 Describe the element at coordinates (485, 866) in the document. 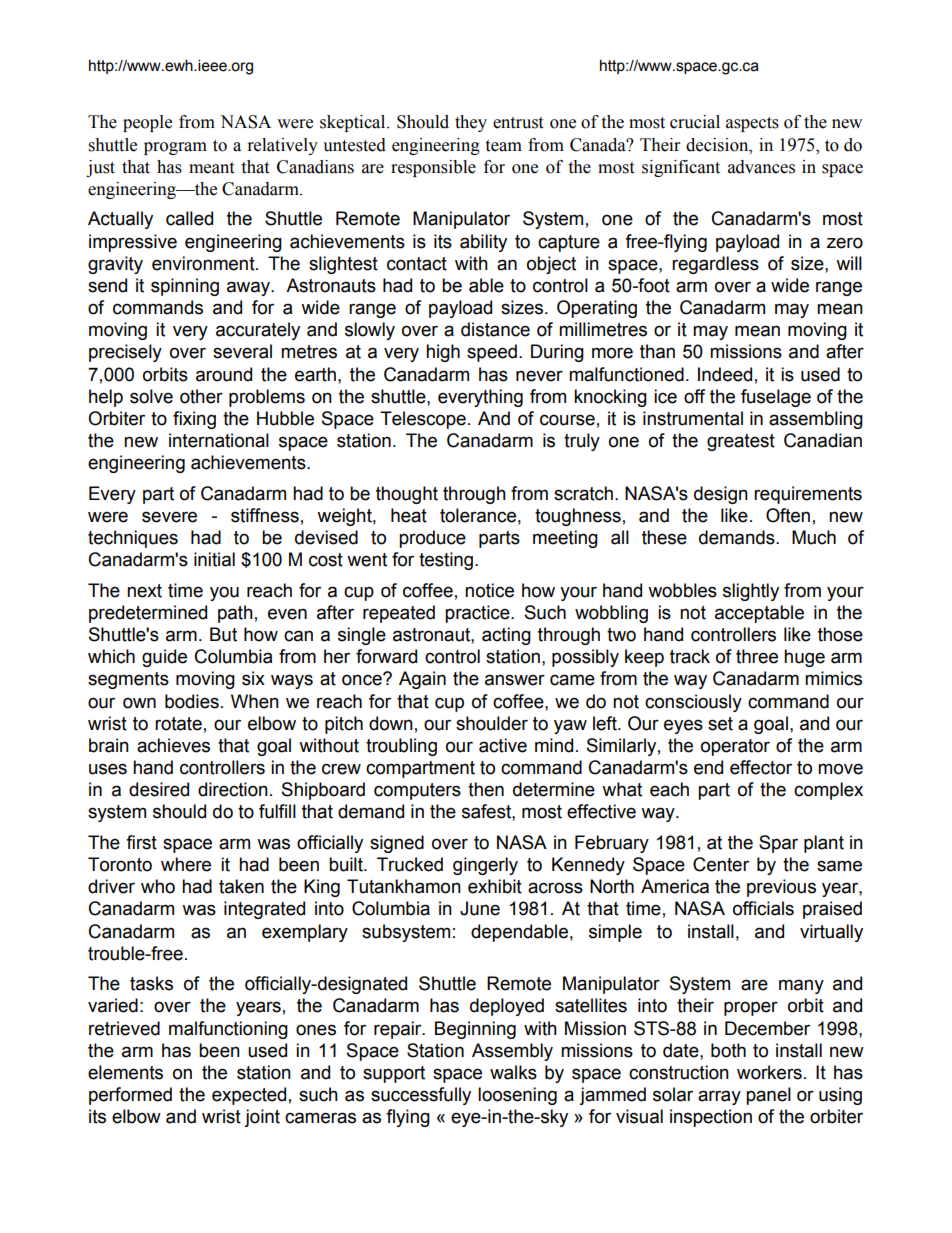

I see `gingerly` at that location.
